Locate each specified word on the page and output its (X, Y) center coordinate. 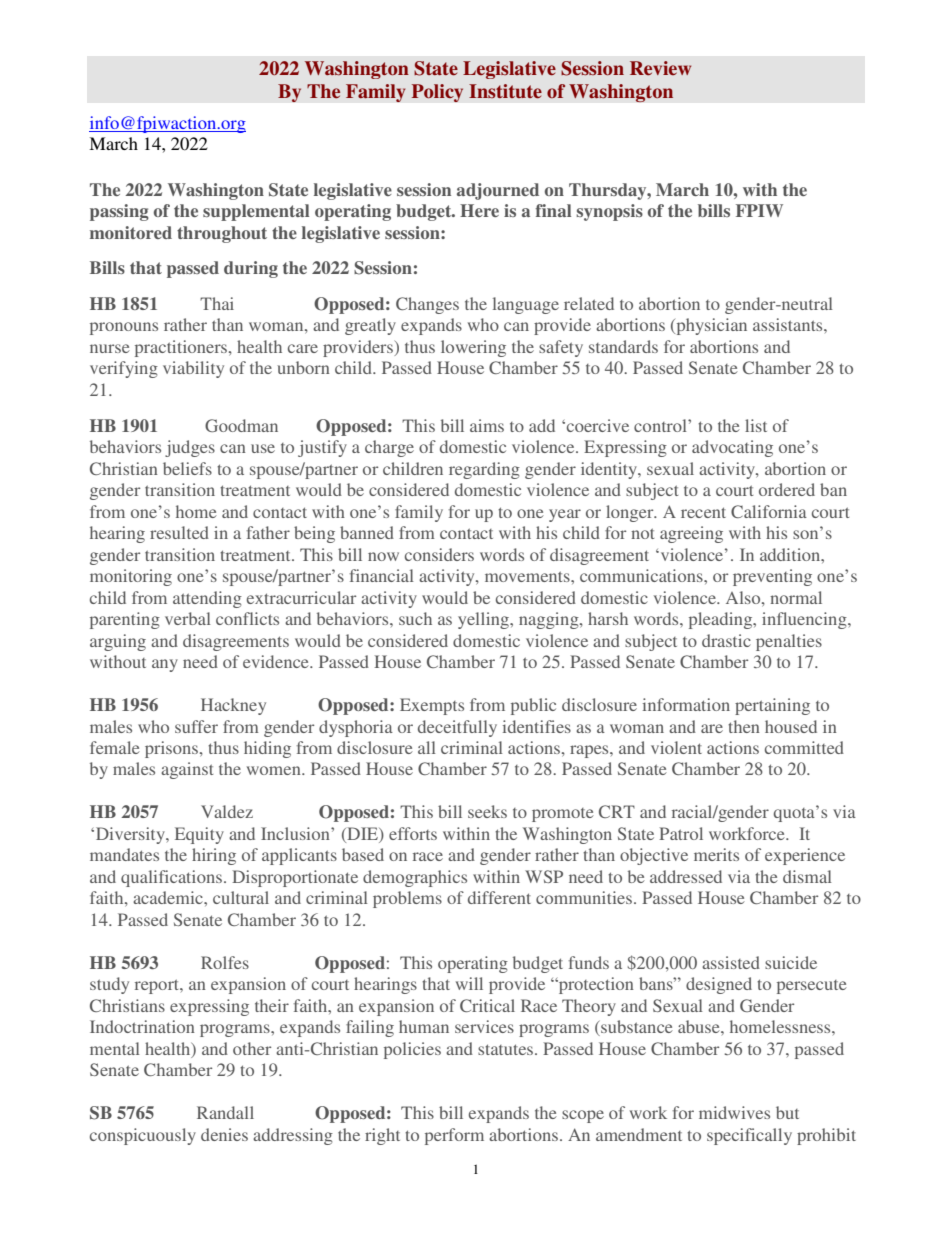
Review (660, 68)
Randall (225, 1112)
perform (454, 1136)
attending (207, 599)
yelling (484, 620)
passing (119, 212)
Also (744, 597)
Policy (437, 93)
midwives (734, 1112)
